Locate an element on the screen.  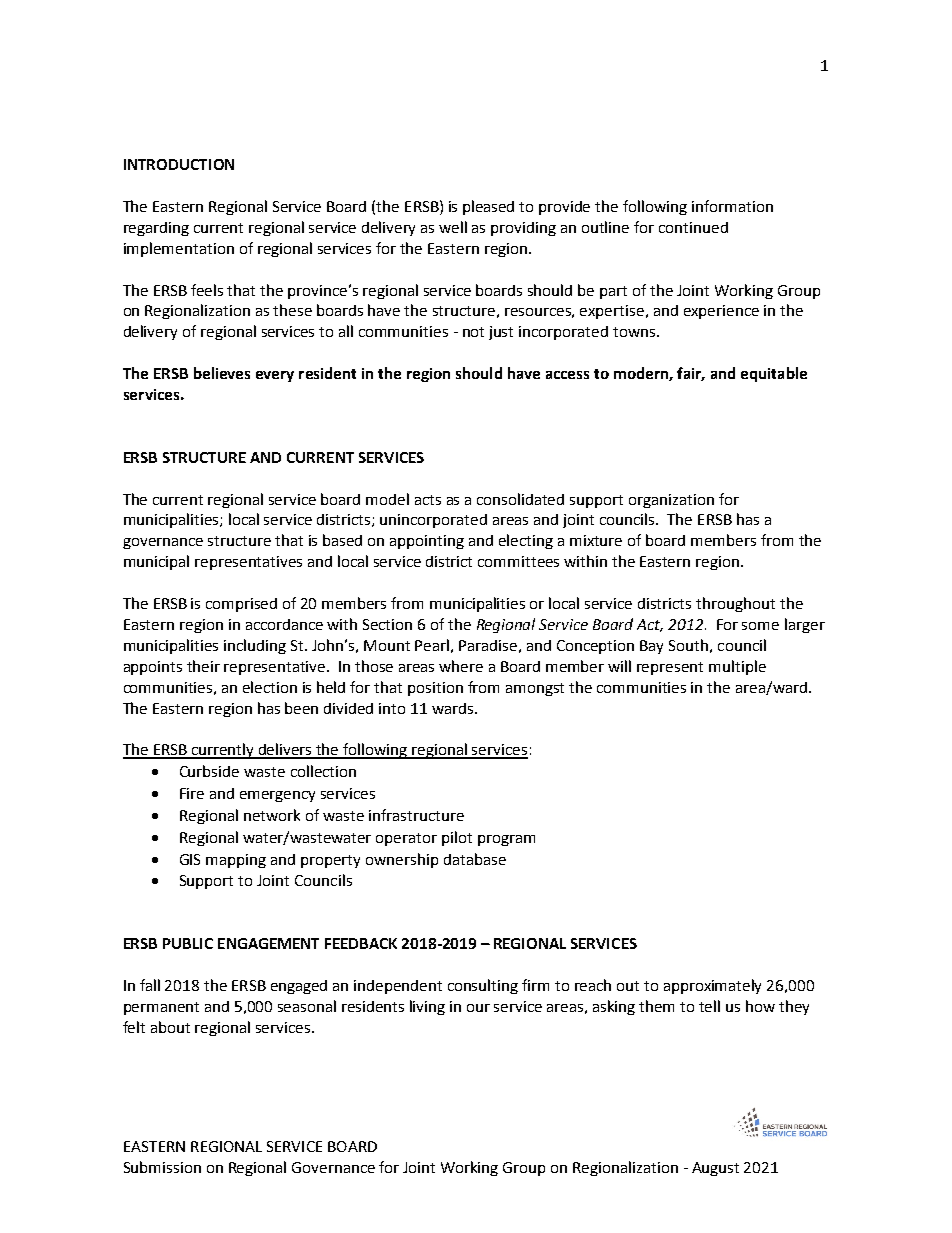
comprised is located at coordinates (241, 605).
